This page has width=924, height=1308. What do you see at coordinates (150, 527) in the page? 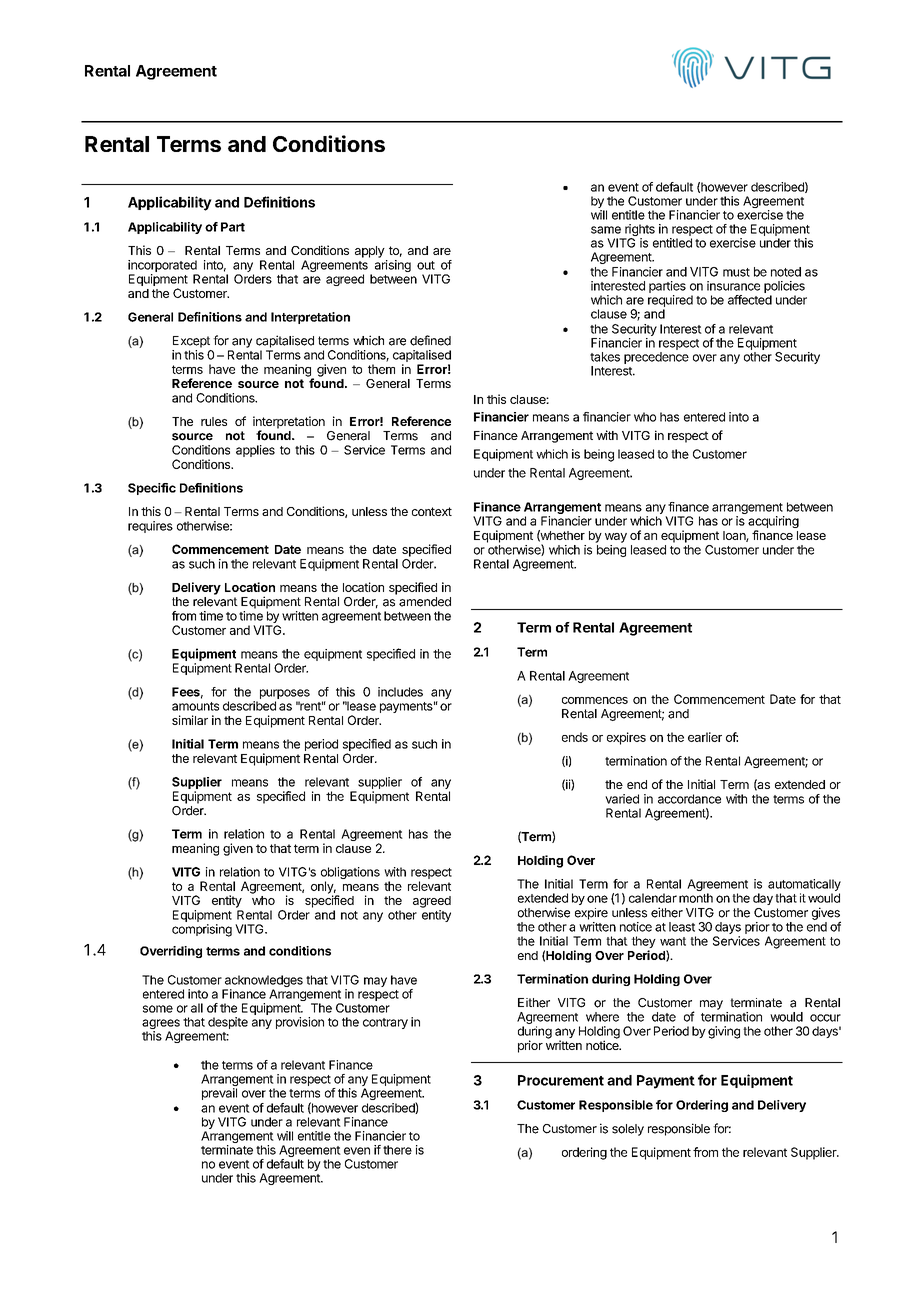
I see `requires` at bounding box center [150, 527].
